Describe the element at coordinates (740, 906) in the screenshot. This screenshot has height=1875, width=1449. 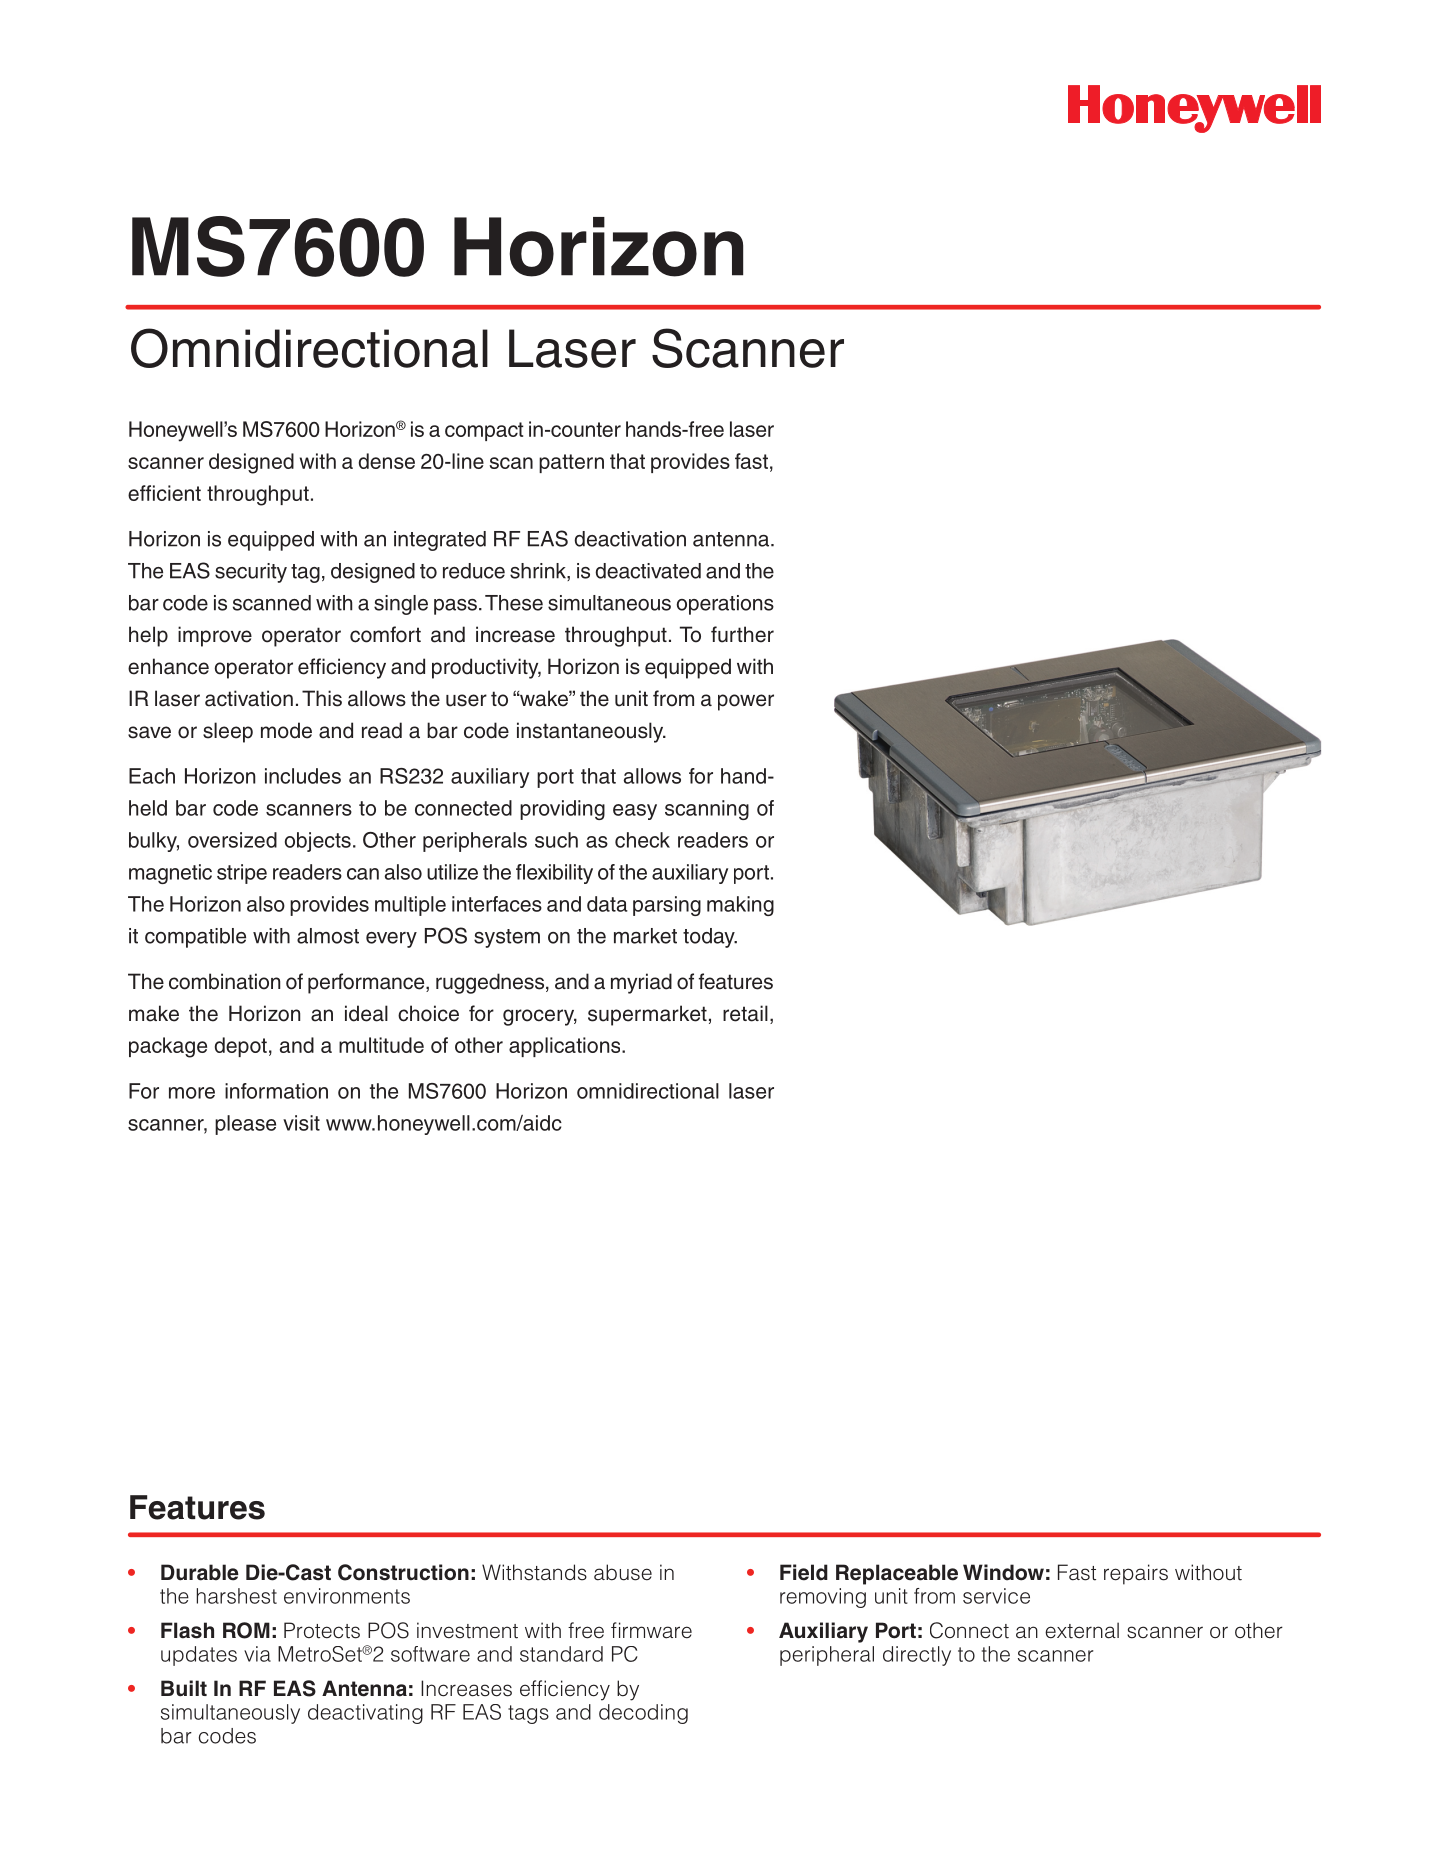
I see `making` at that location.
